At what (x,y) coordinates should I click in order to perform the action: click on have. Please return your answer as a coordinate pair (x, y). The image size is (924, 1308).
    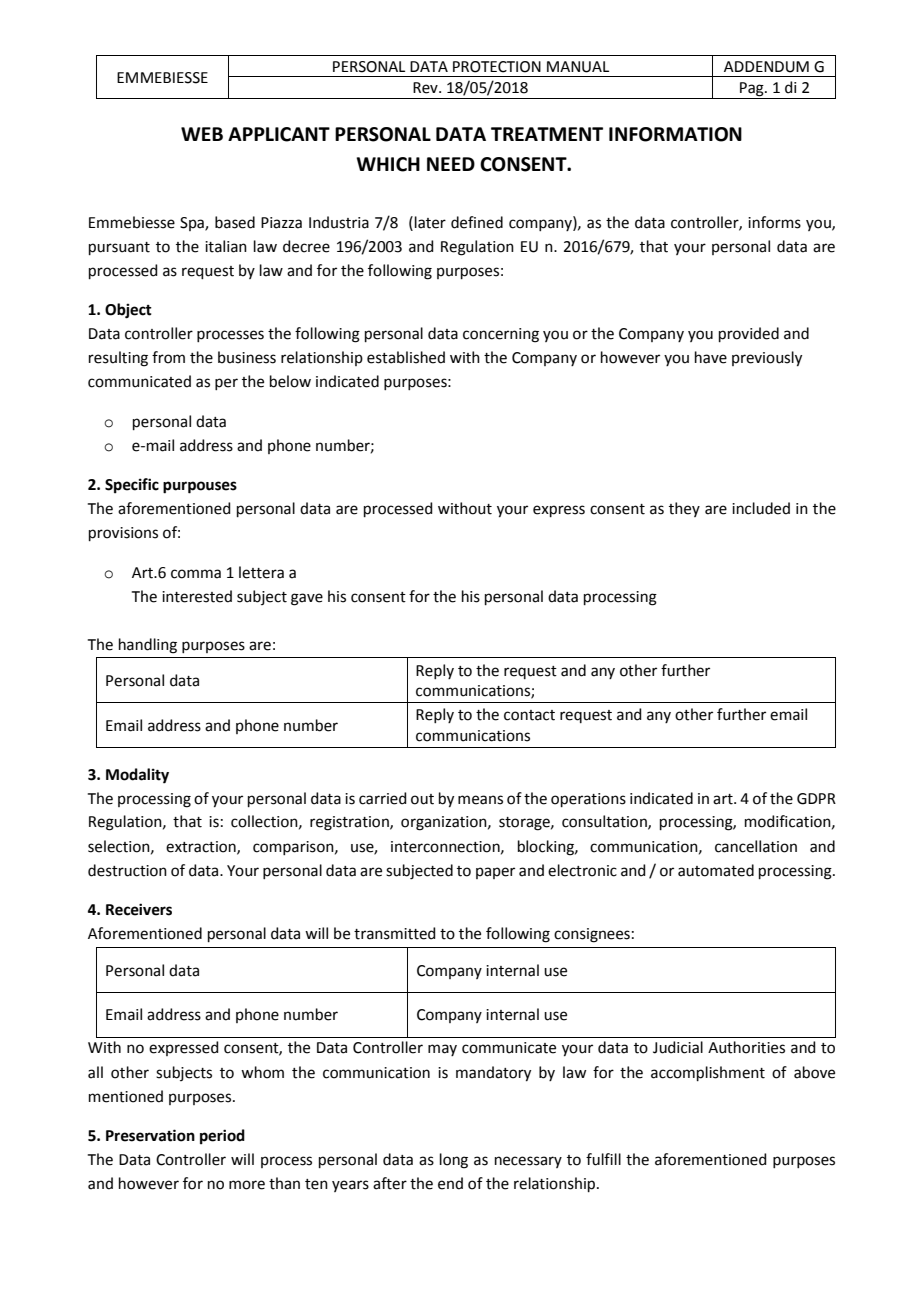
    Looking at the image, I should click on (711, 357).
